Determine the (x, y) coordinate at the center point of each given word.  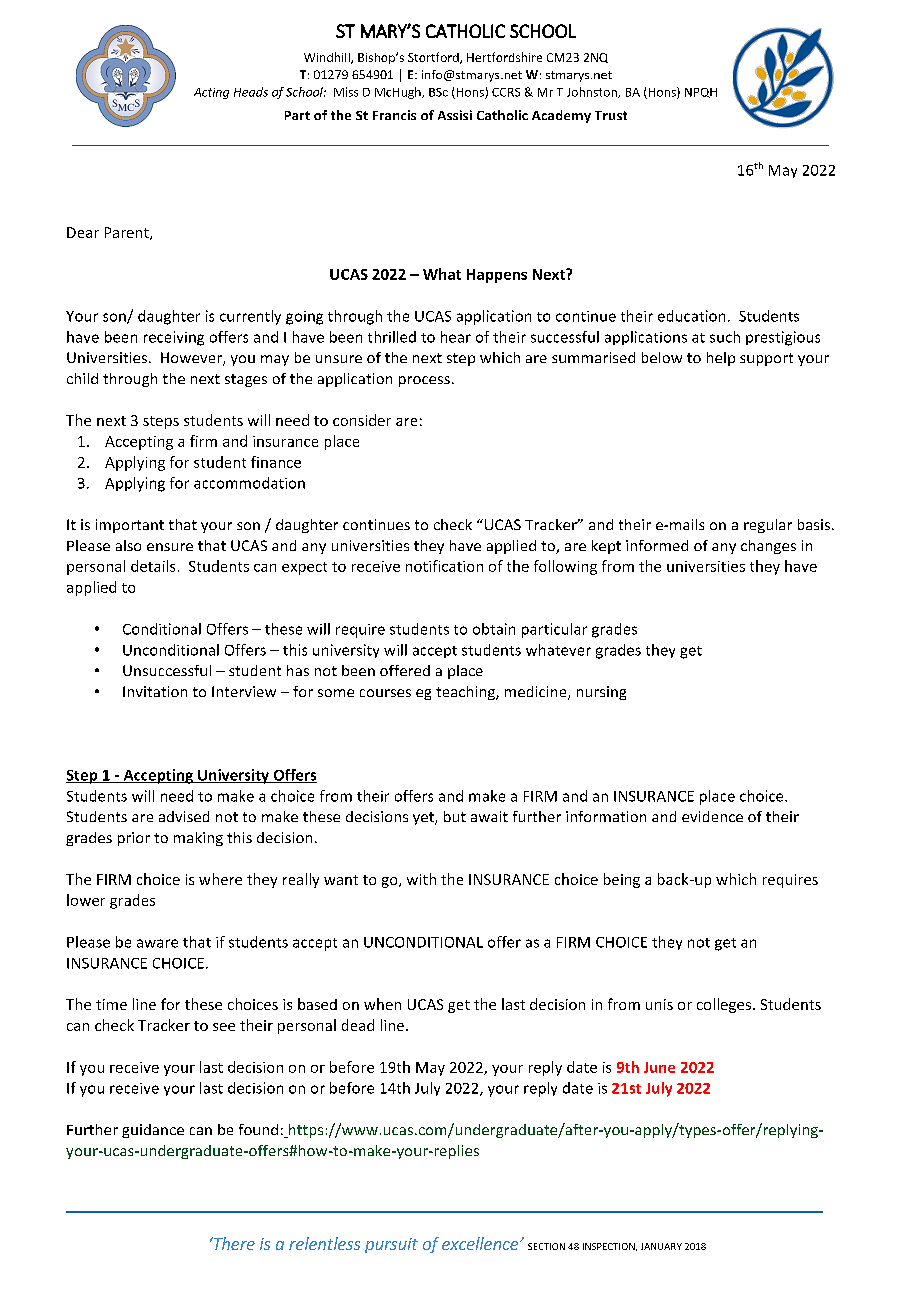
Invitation (155, 691)
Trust (611, 115)
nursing (601, 693)
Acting (211, 93)
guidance (153, 1131)
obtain (494, 629)
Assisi (455, 115)
